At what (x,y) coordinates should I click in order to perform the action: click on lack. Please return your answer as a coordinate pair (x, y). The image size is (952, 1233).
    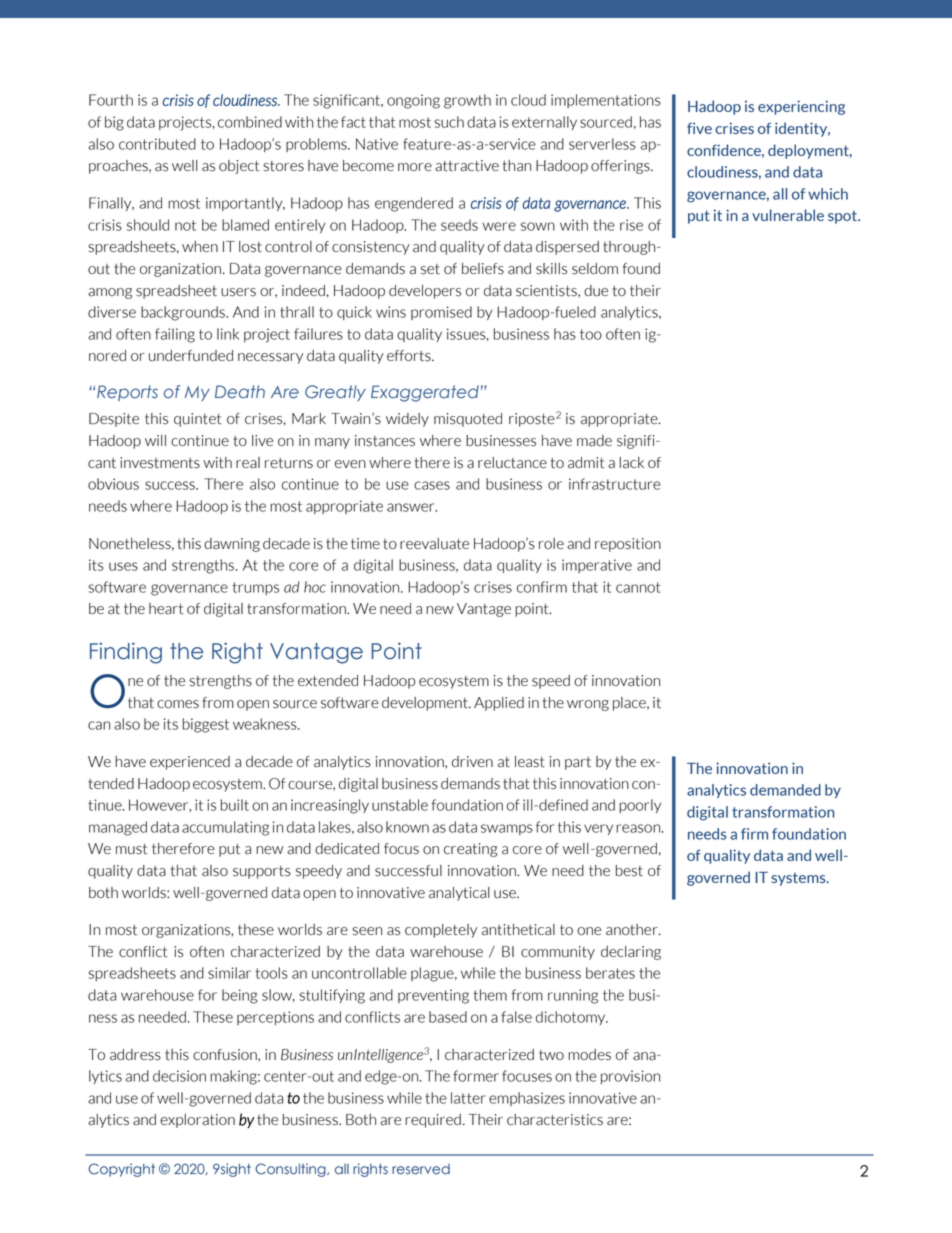
    Looking at the image, I should click on (632, 463).
